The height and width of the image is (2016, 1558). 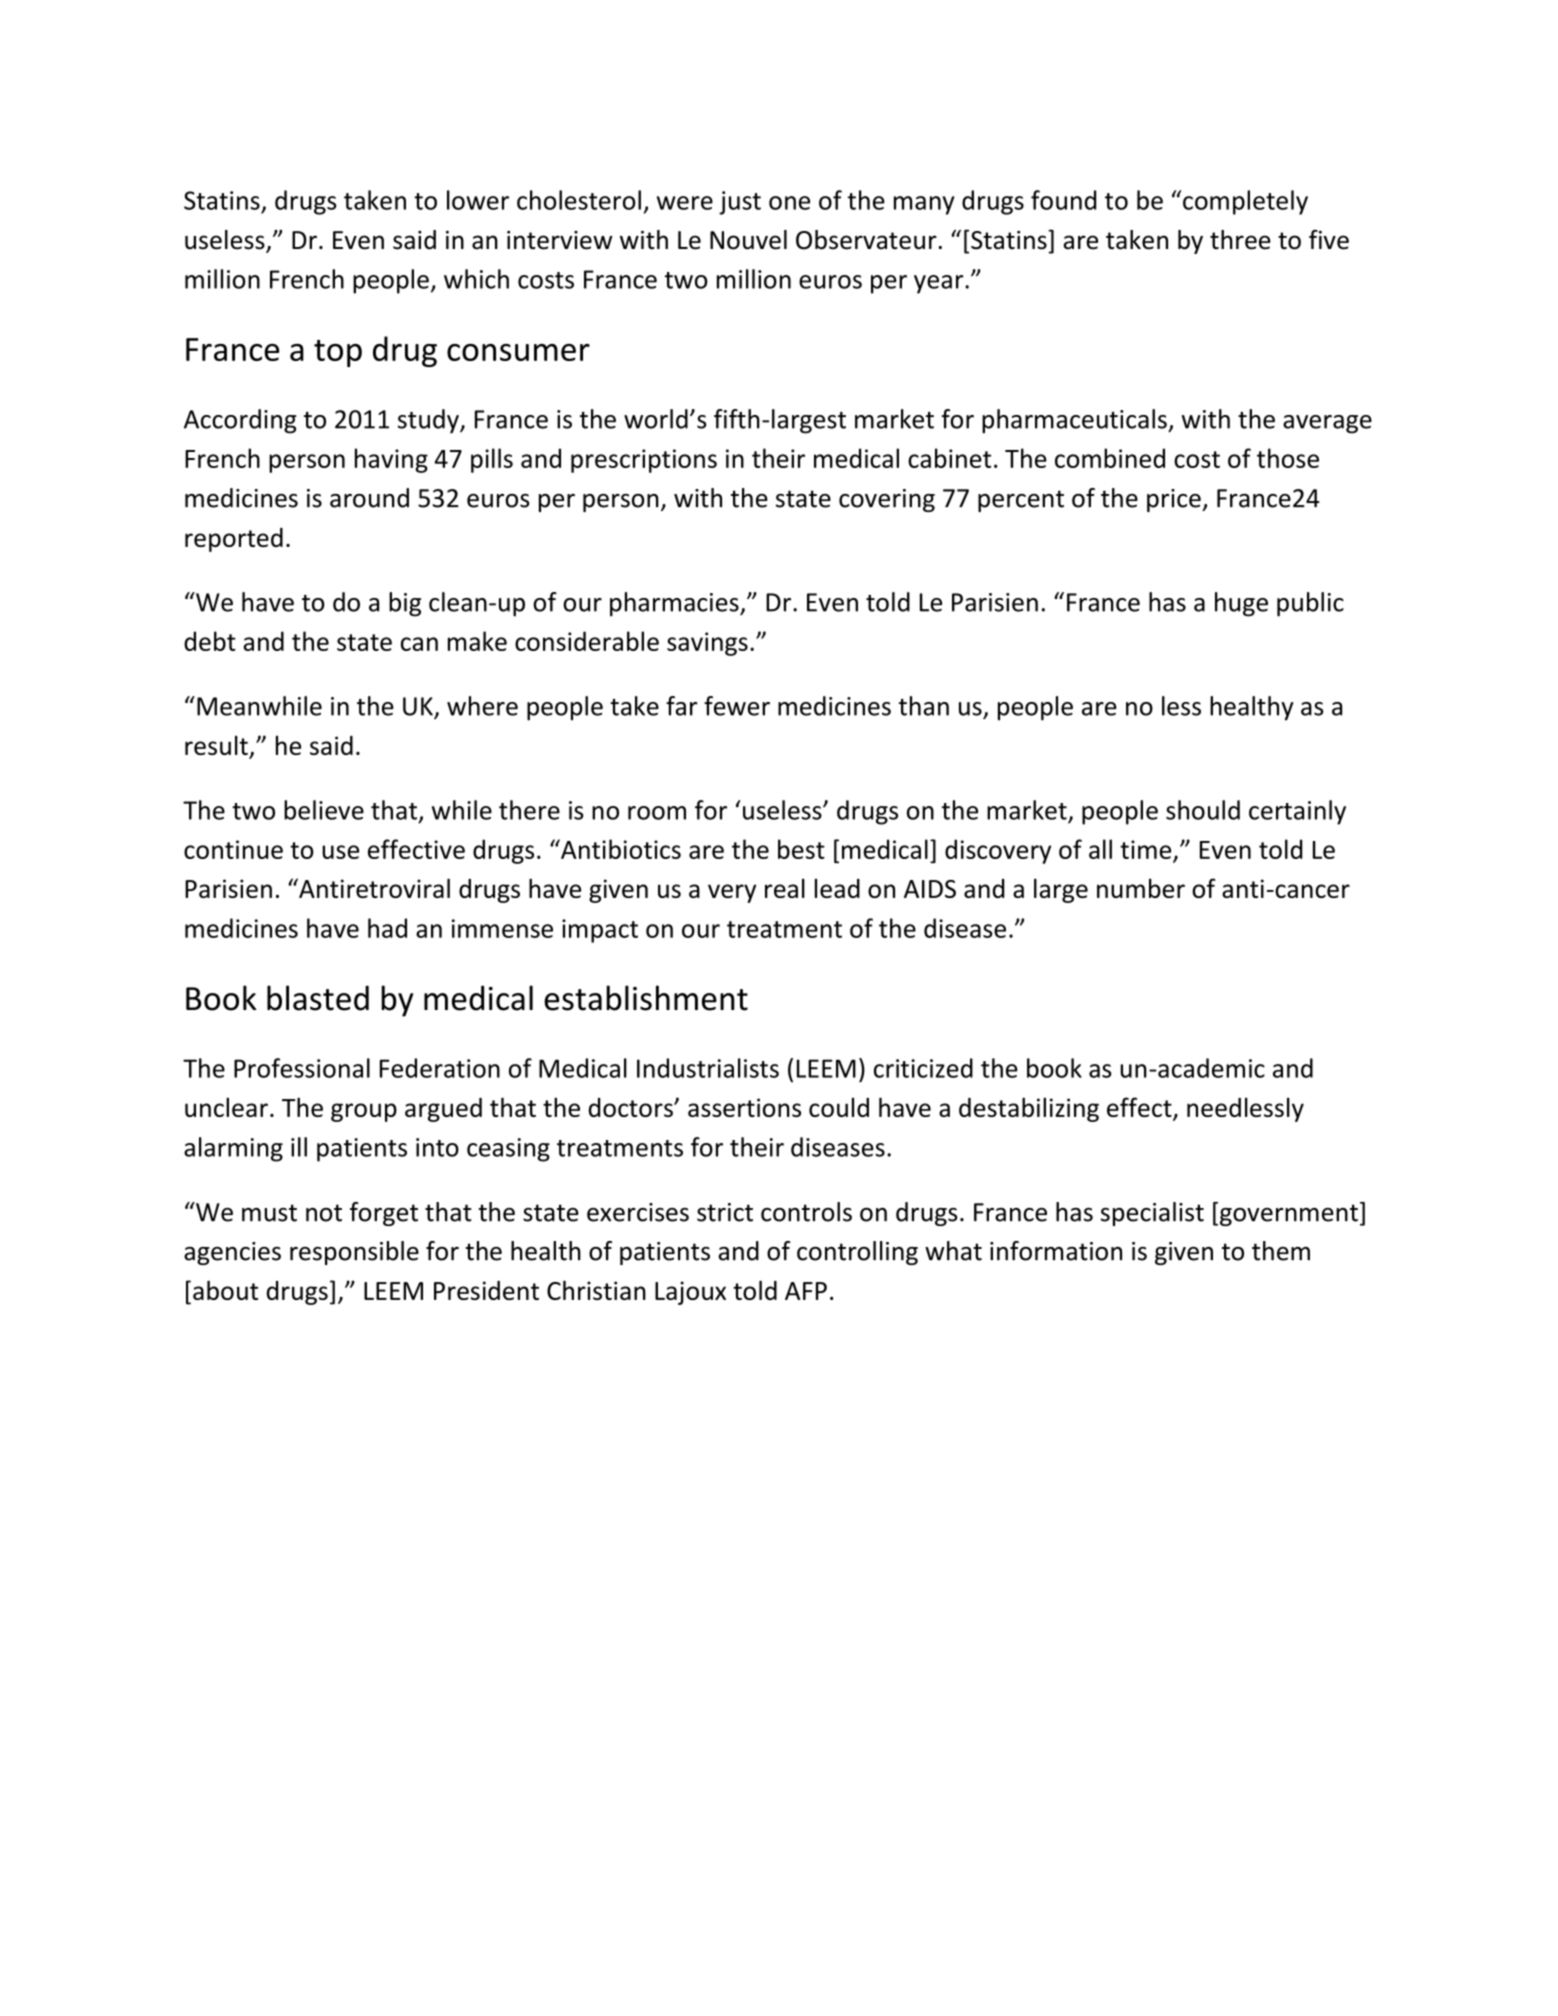 I want to click on should, so click(x=1203, y=810).
